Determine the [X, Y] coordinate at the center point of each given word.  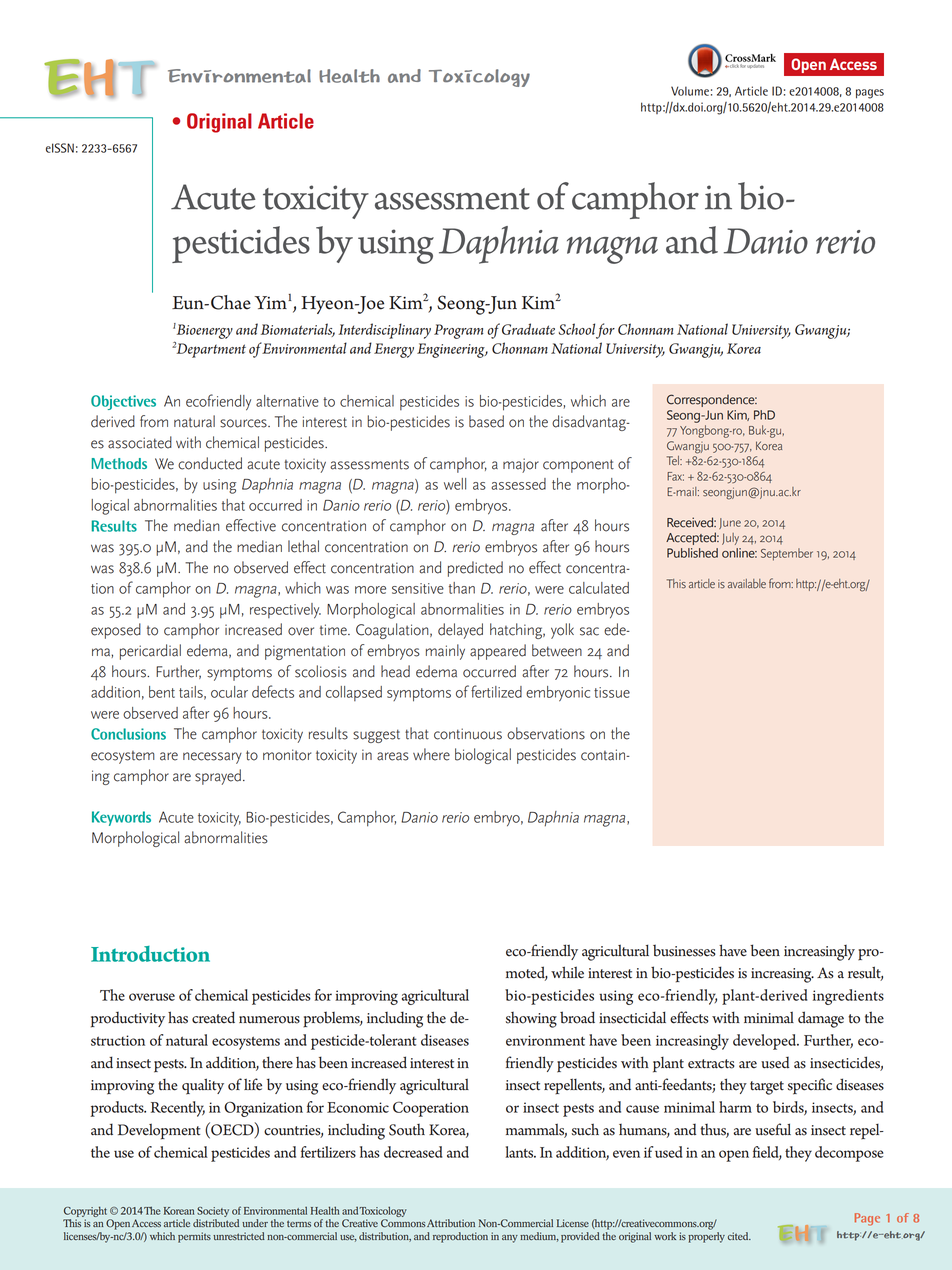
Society [213, 1212]
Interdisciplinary [384, 331]
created [213, 1017]
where [431, 754]
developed [766, 1042]
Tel [674, 461]
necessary [212, 758]
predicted [475, 569]
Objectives [123, 402]
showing [531, 1020]
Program [458, 331]
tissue [612, 692]
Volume [690, 91]
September [787, 554]
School [577, 329]
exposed [116, 631]
